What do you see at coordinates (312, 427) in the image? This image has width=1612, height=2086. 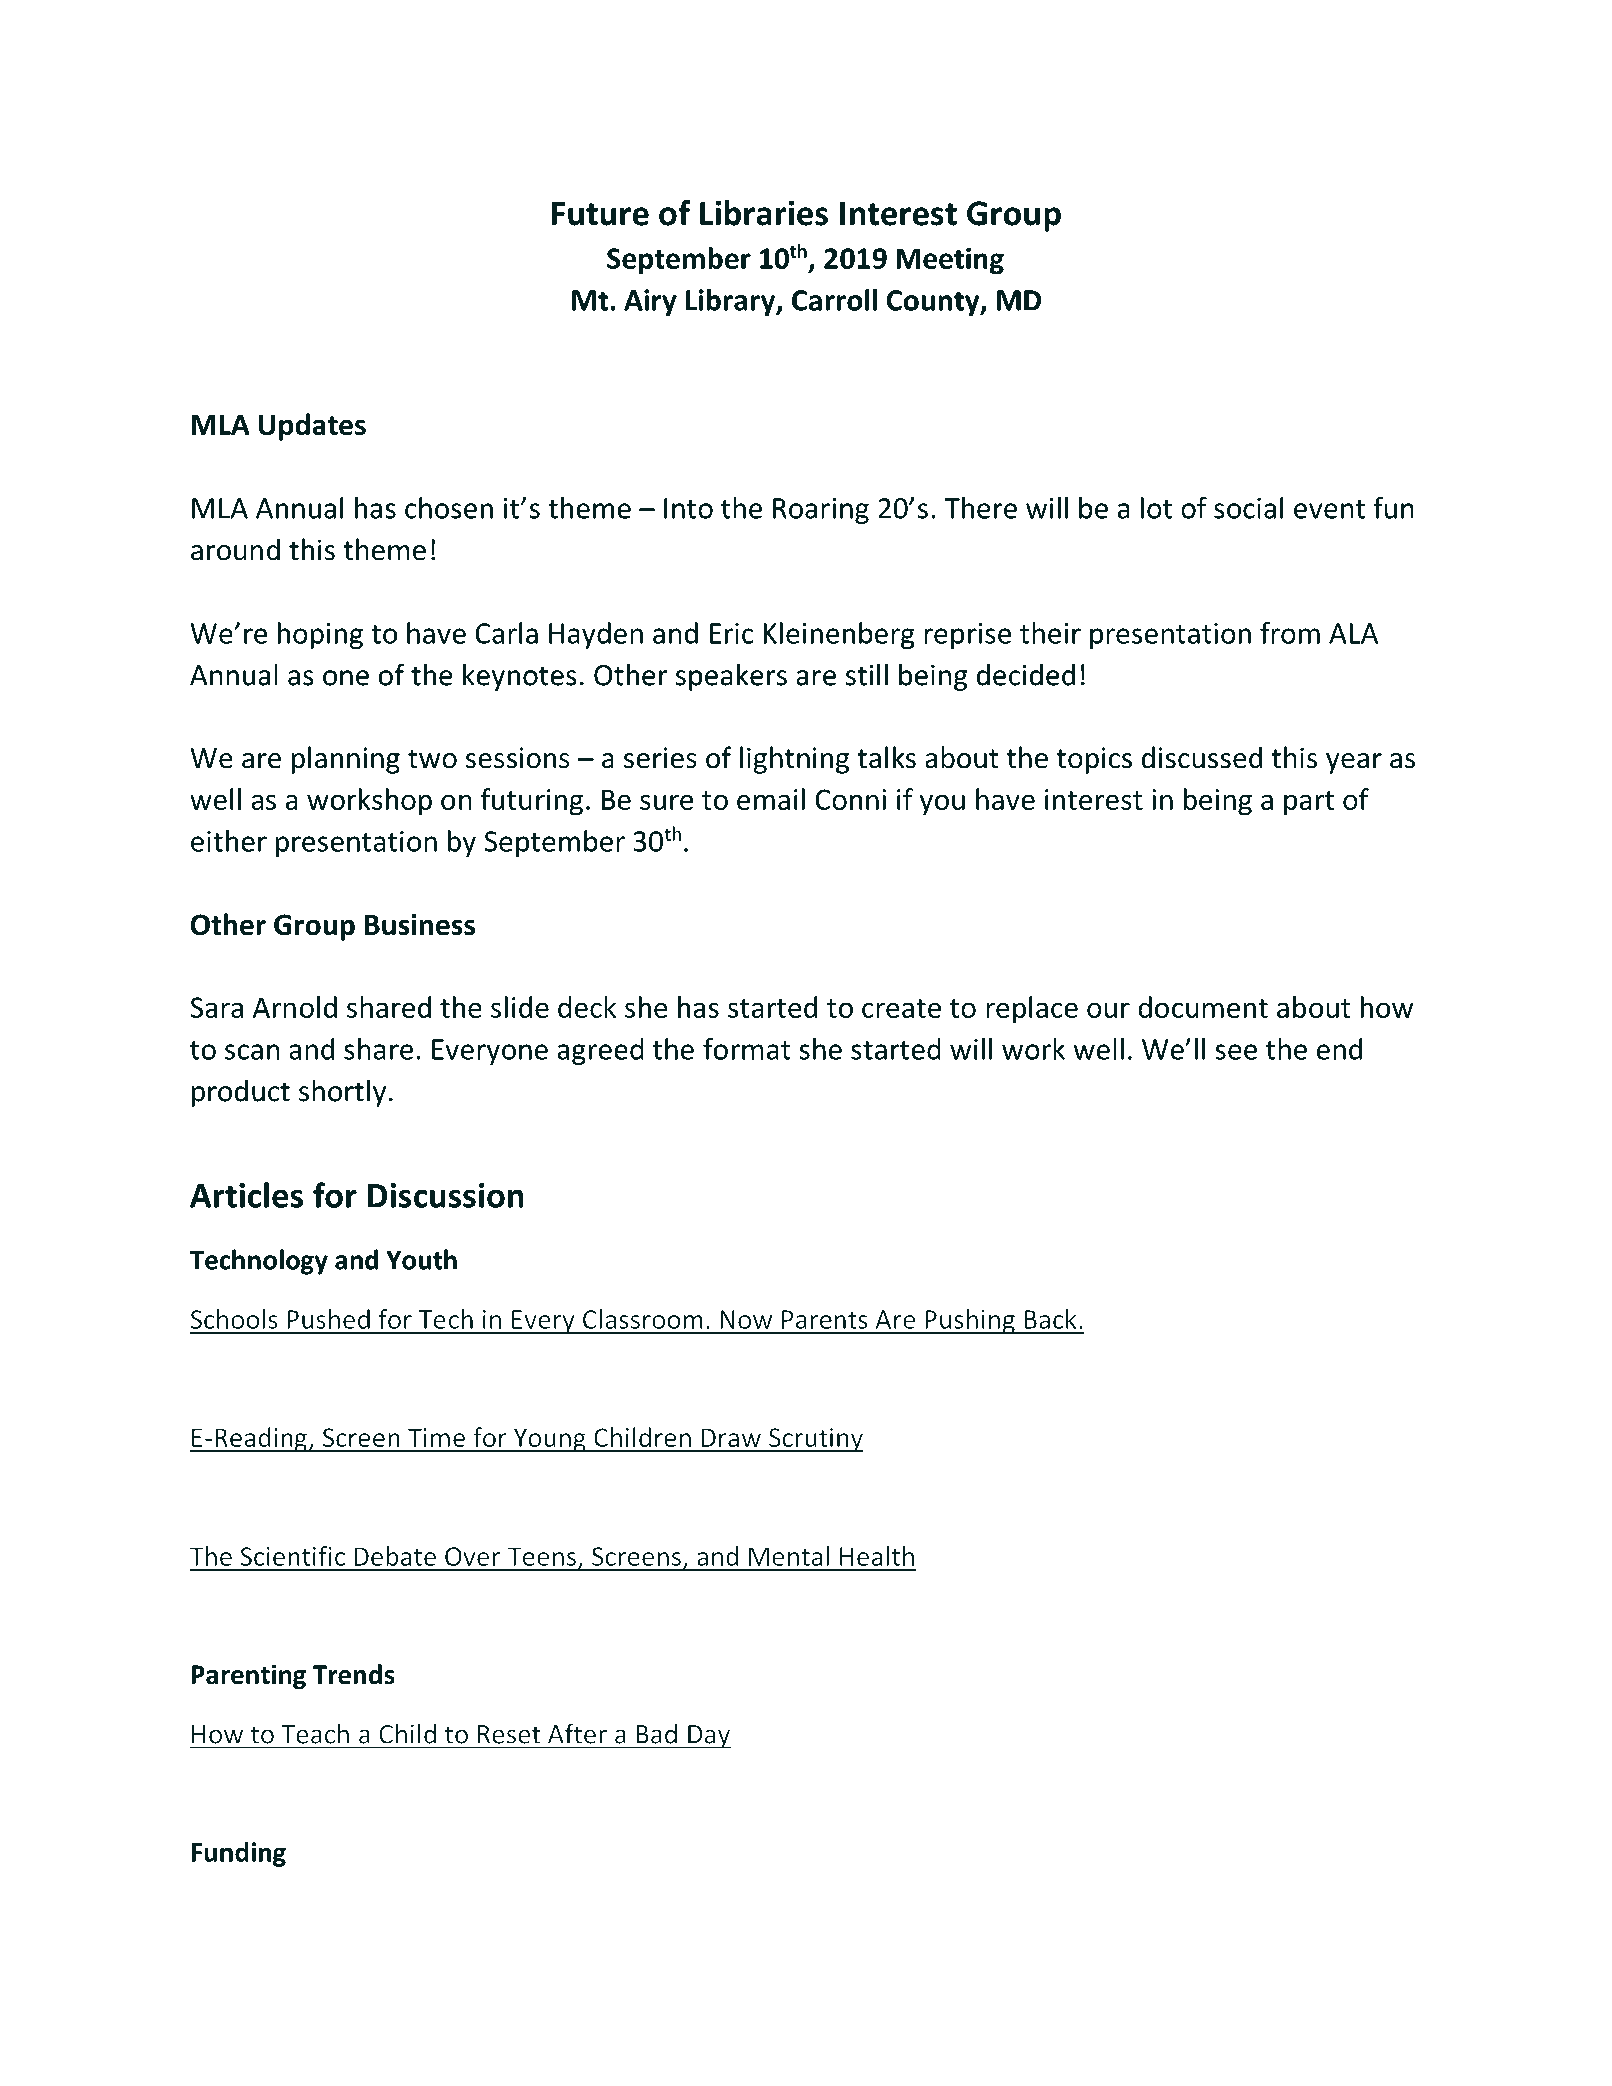 I see `Updates` at bounding box center [312, 427].
